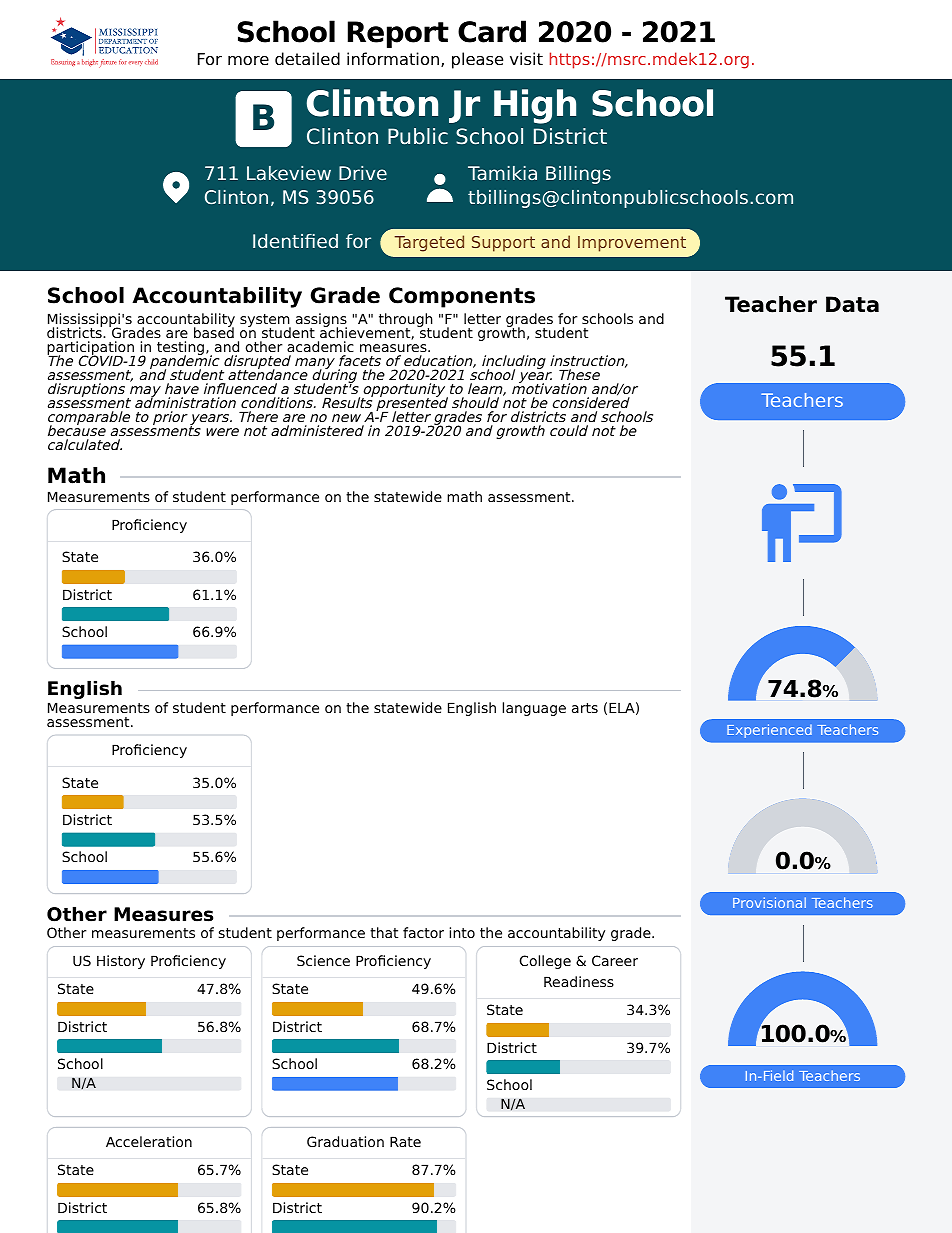  I want to click on History, so click(121, 962).
